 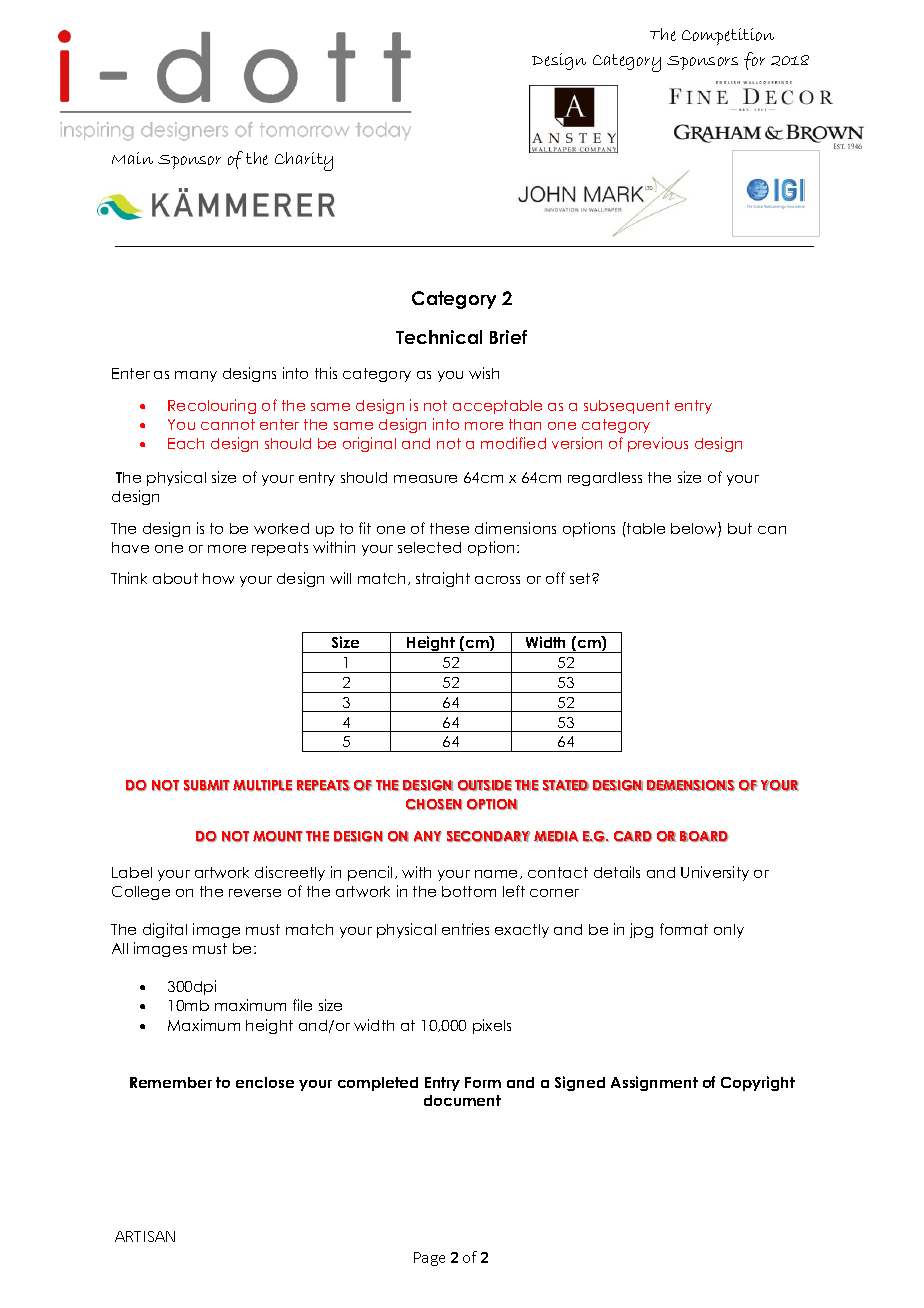 I want to click on jpg, so click(x=641, y=930).
